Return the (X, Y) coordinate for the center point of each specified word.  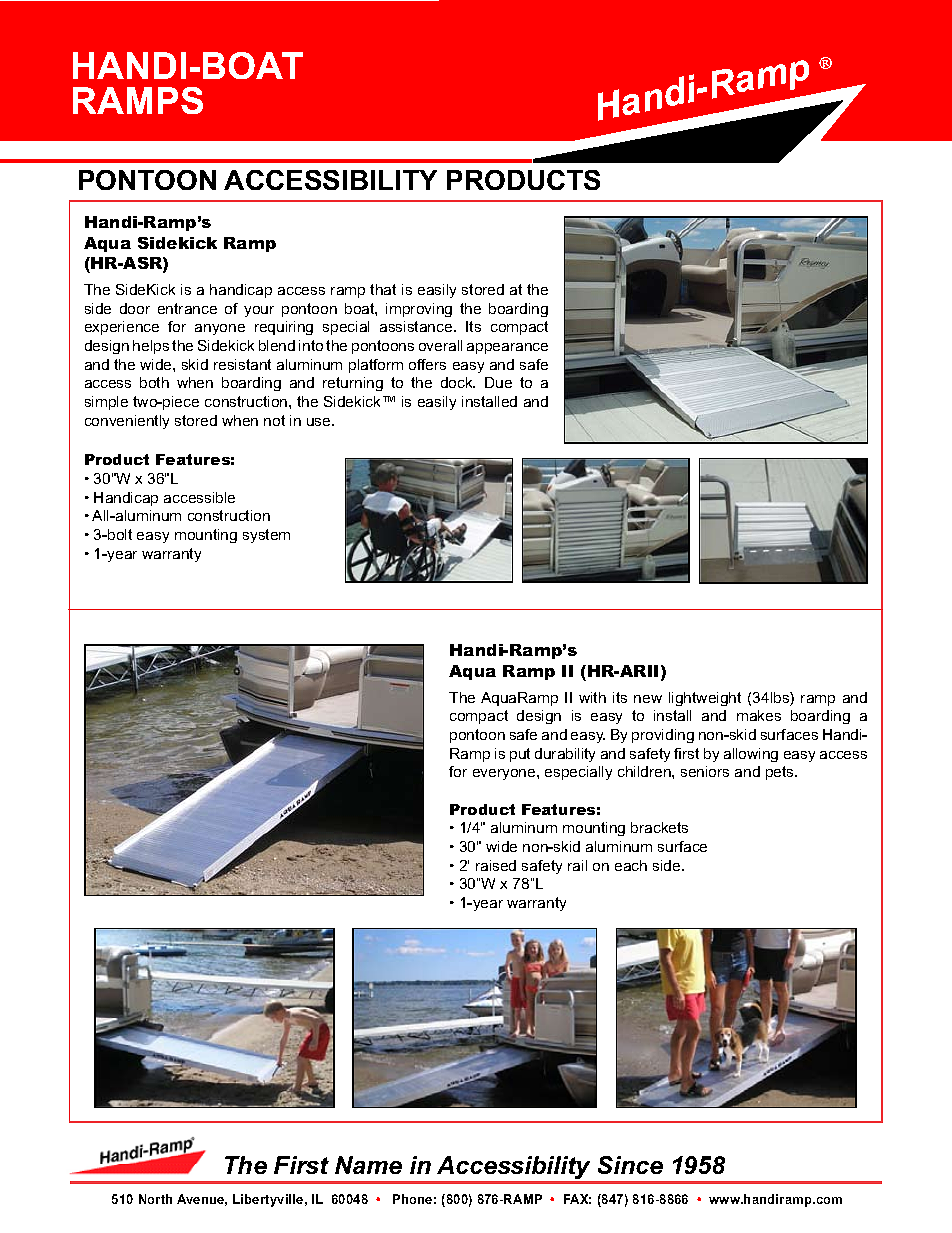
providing (663, 736)
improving (419, 310)
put (520, 755)
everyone (505, 774)
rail (577, 865)
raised (496, 865)
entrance (187, 308)
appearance (507, 348)
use (320, 422)
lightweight (705, 699)
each (631, 865)
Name (368, 1165)
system (266, 536)
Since (630, 1165)
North (155, 1199)
